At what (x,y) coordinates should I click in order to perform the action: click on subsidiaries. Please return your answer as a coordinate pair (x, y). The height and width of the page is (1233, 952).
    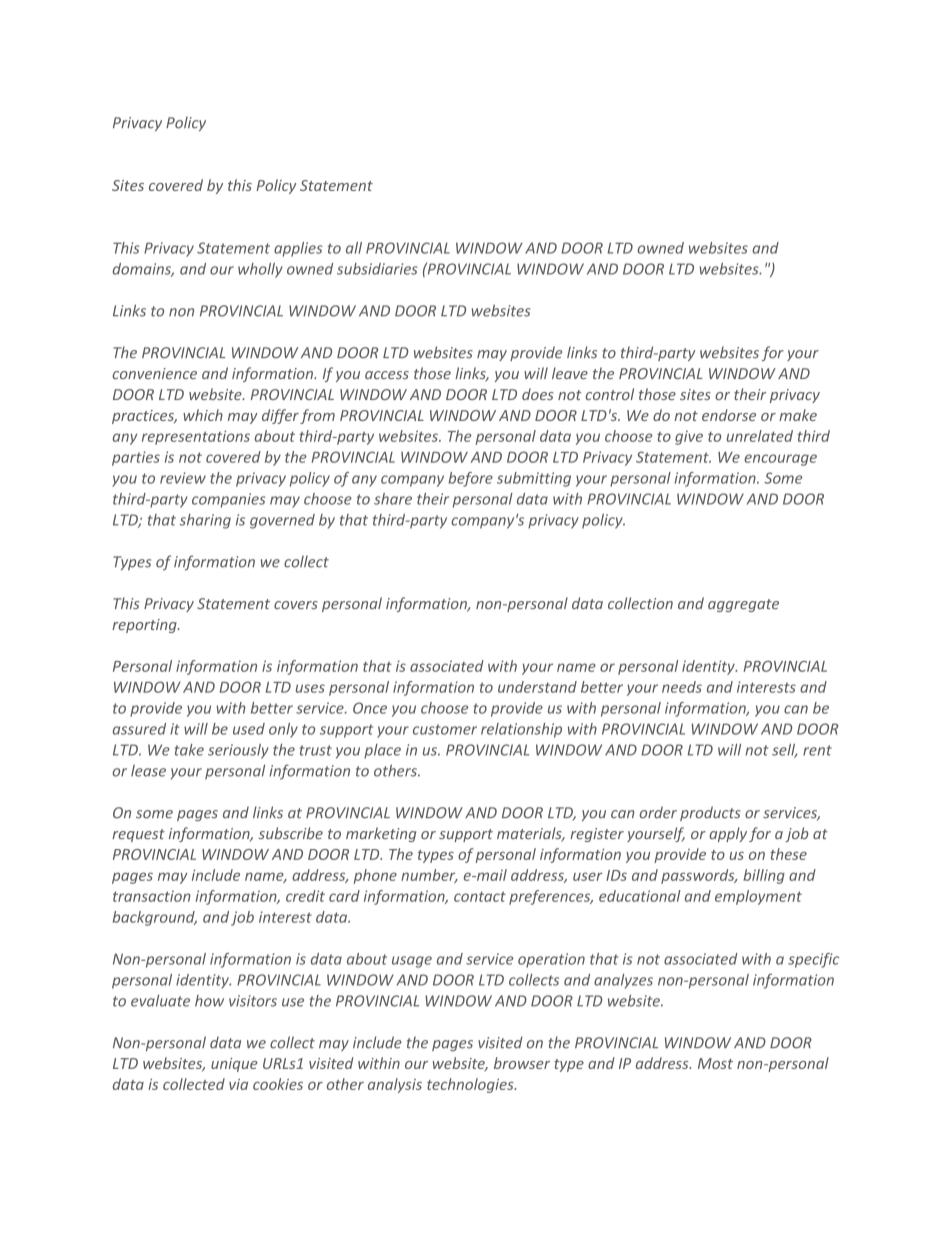
    Looking at the image, I should click on (377, 269).
